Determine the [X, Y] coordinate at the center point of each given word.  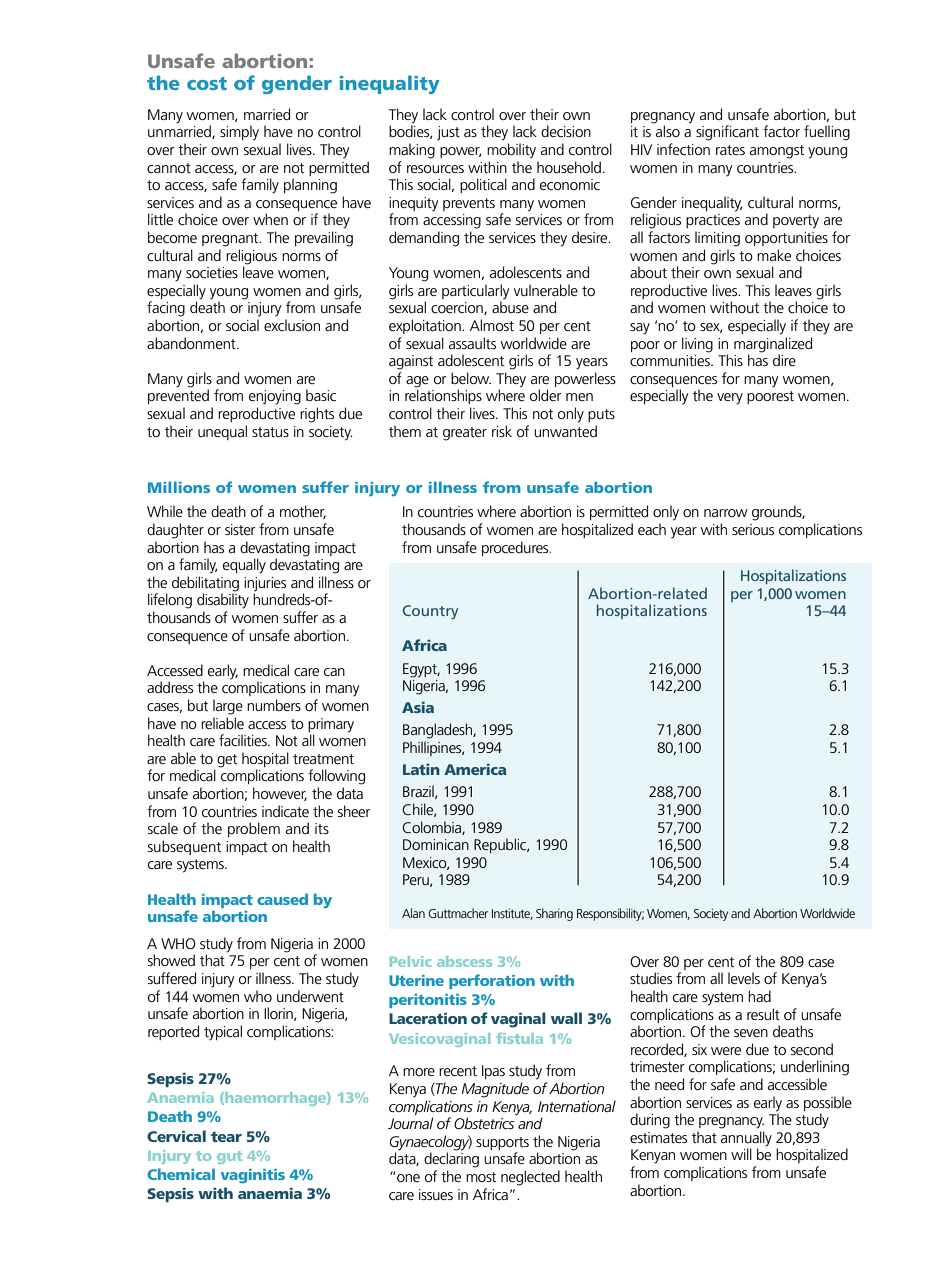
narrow [726, 513]
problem [254, 829]
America [475, 769]
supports [502, 1143]
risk [502, 431]
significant [727, 133]
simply [239, 133]
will [741, 1154]
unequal [222, 432]
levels [744, 978]
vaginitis [253, 1176]
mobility [511, 151]
